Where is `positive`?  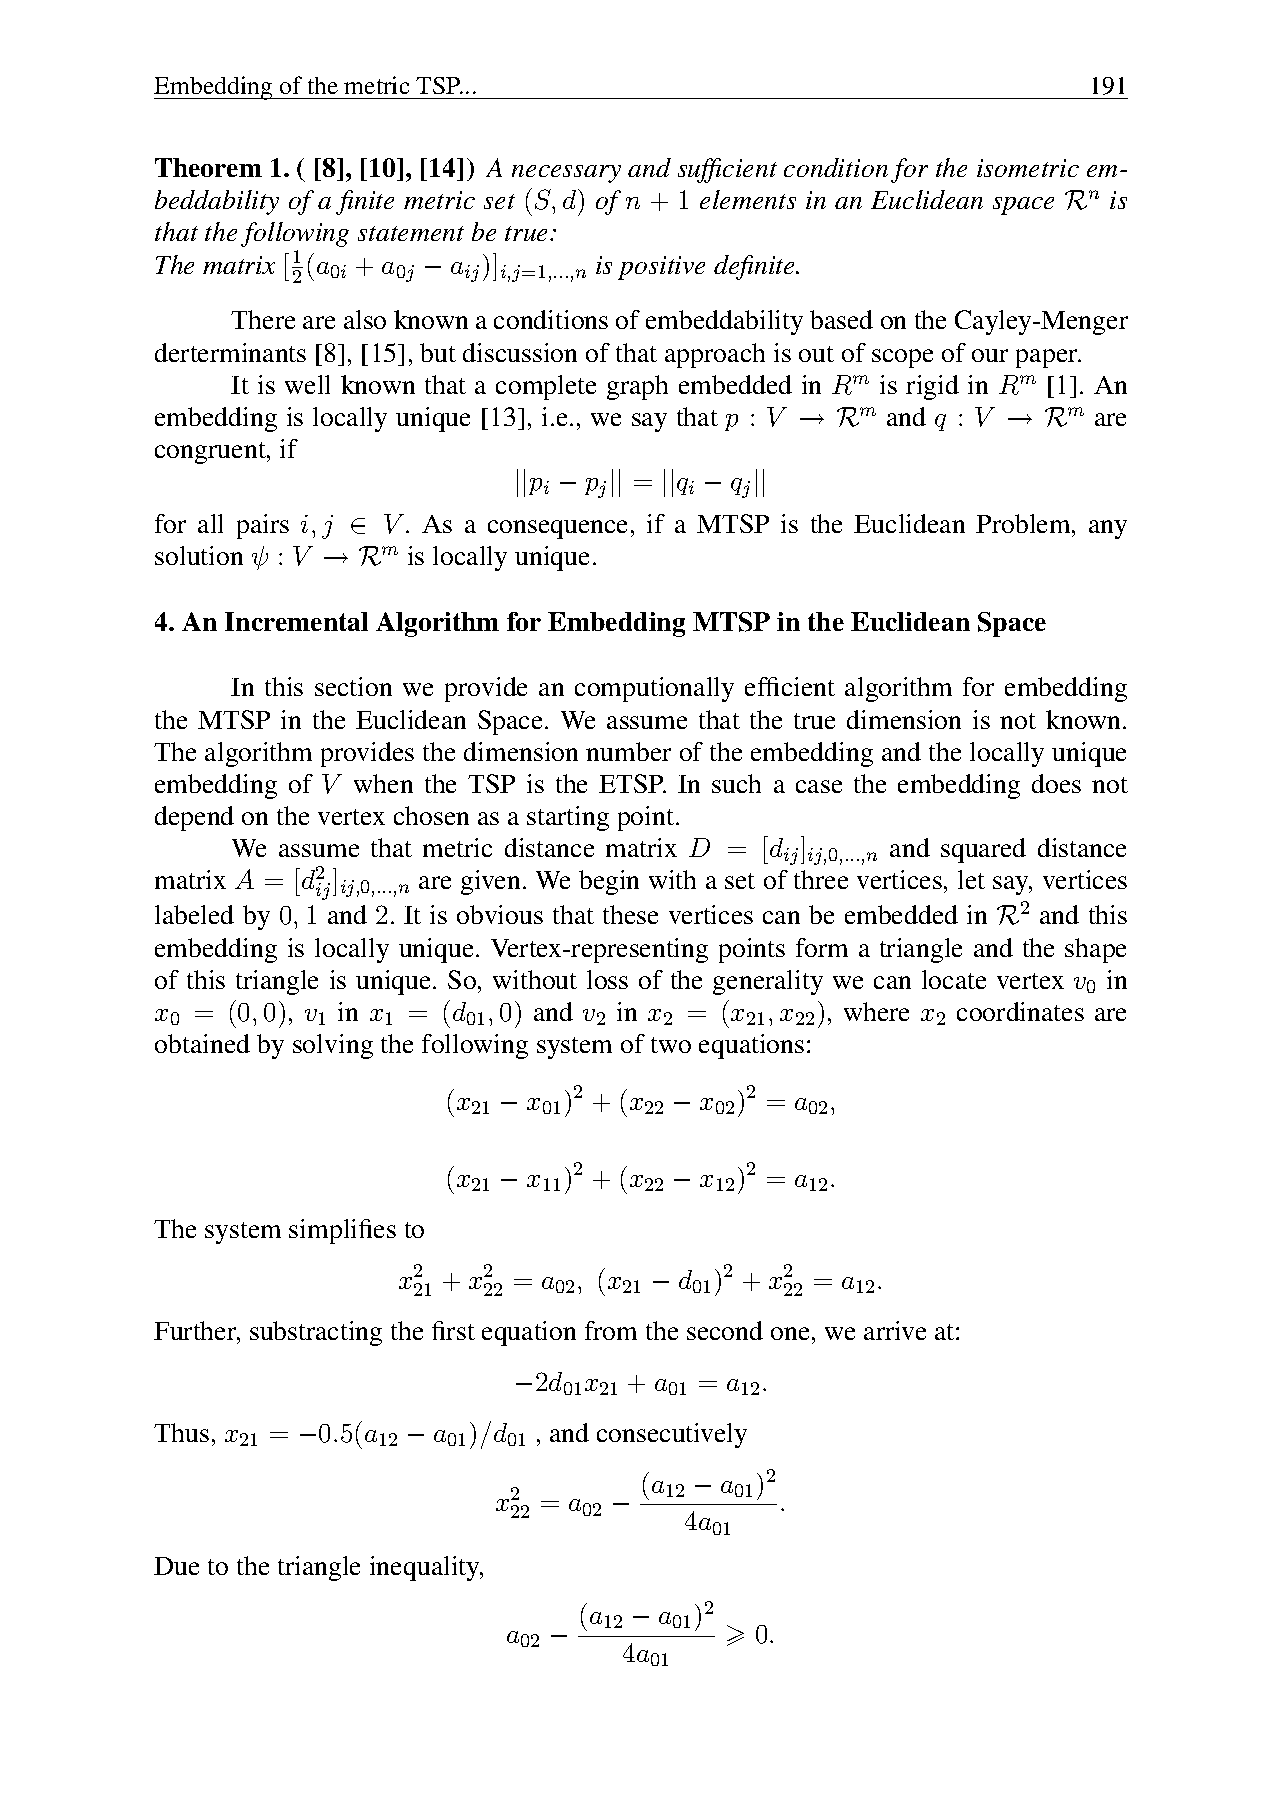 positive is located at coordinates (661, 268).
